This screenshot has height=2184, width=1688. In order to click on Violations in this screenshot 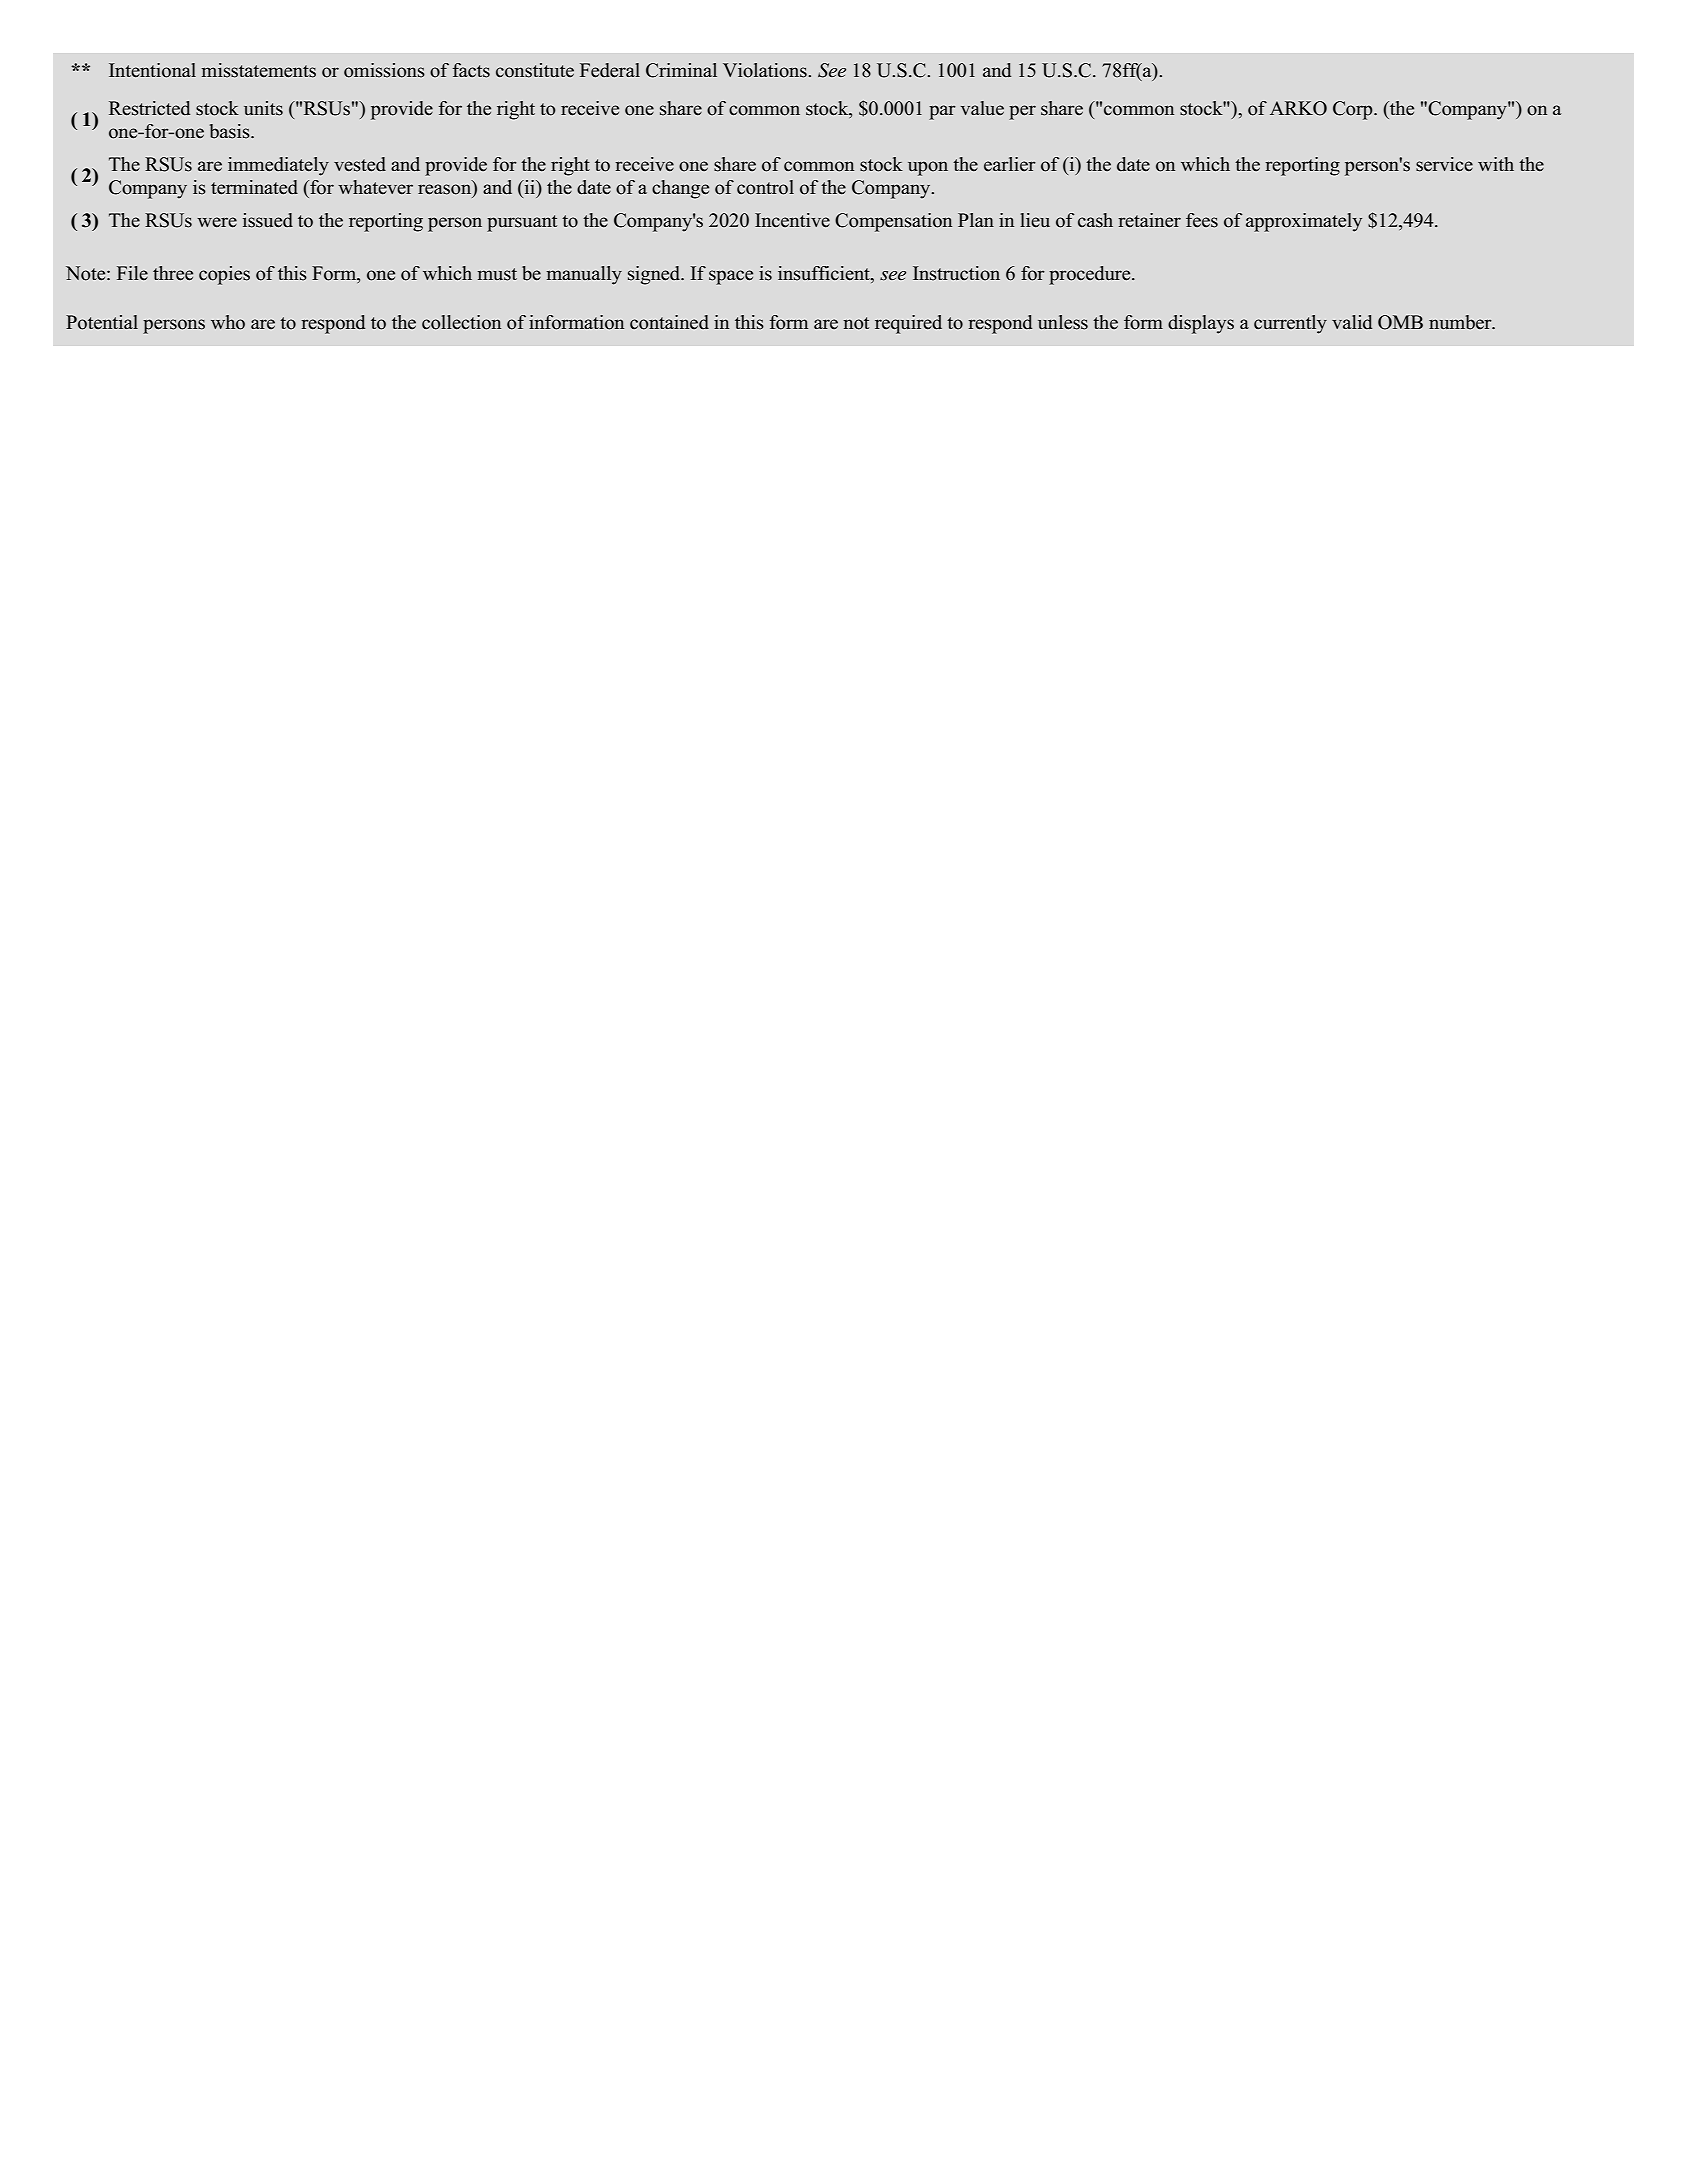, I will do `click(766, 70)`.
